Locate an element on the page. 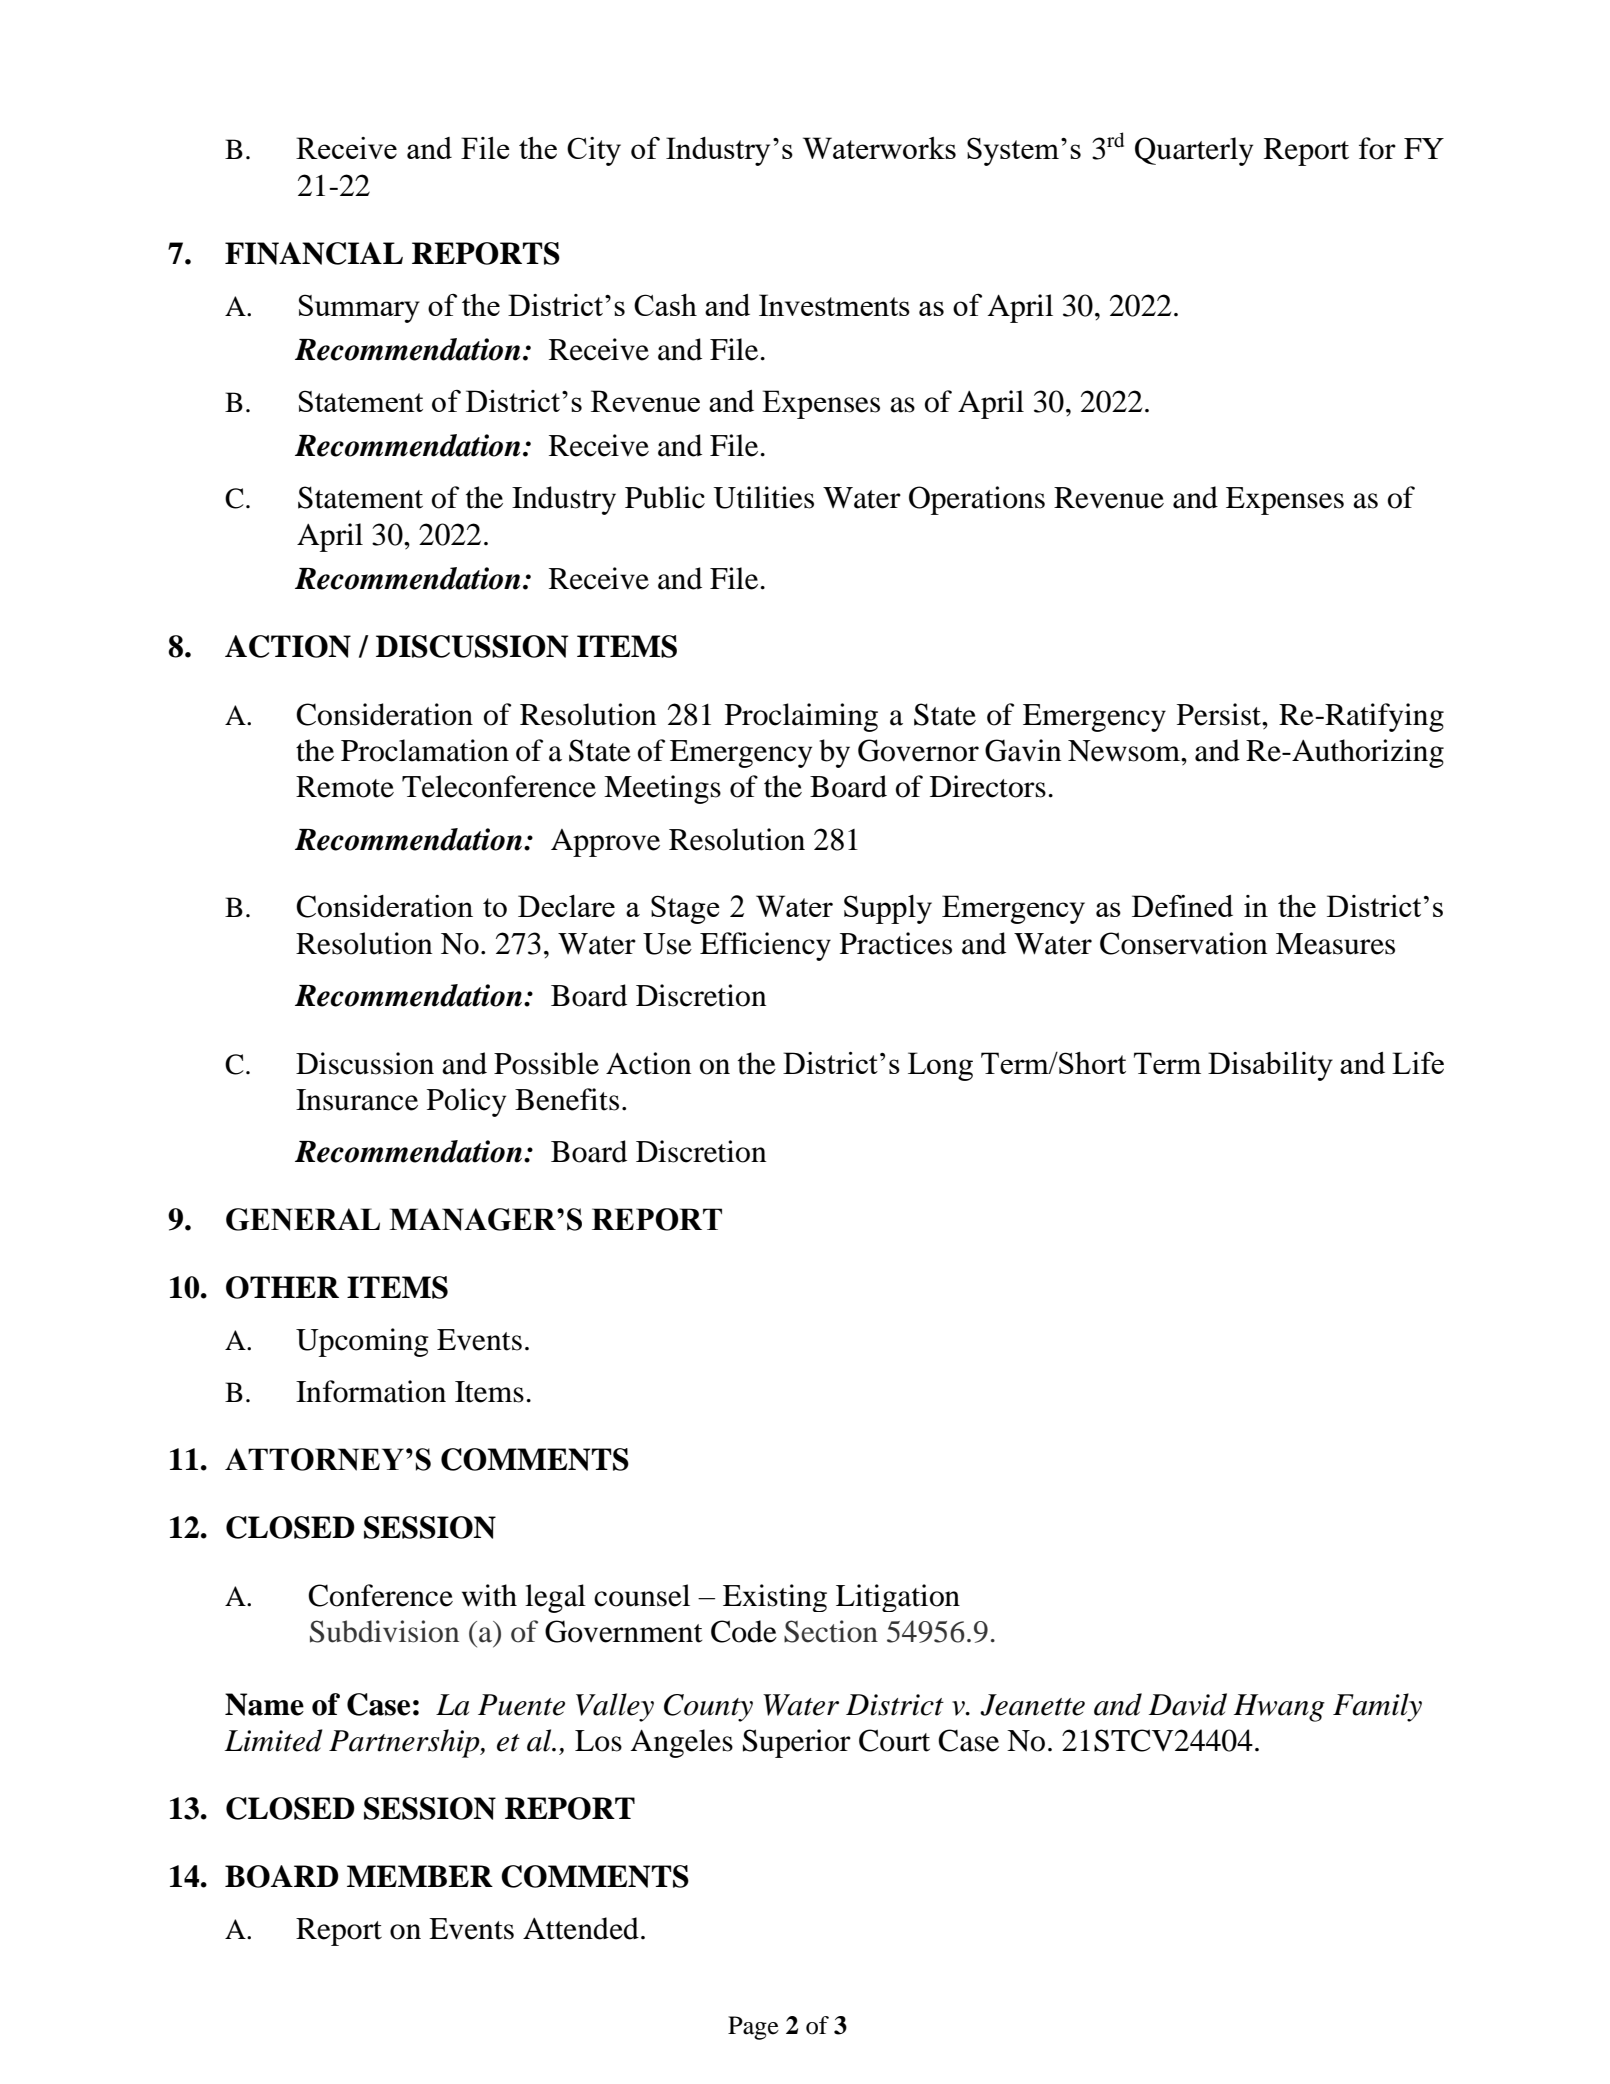 This page has width=1610, height=2084. Quarterly is located at coordinates (1194, 151).
